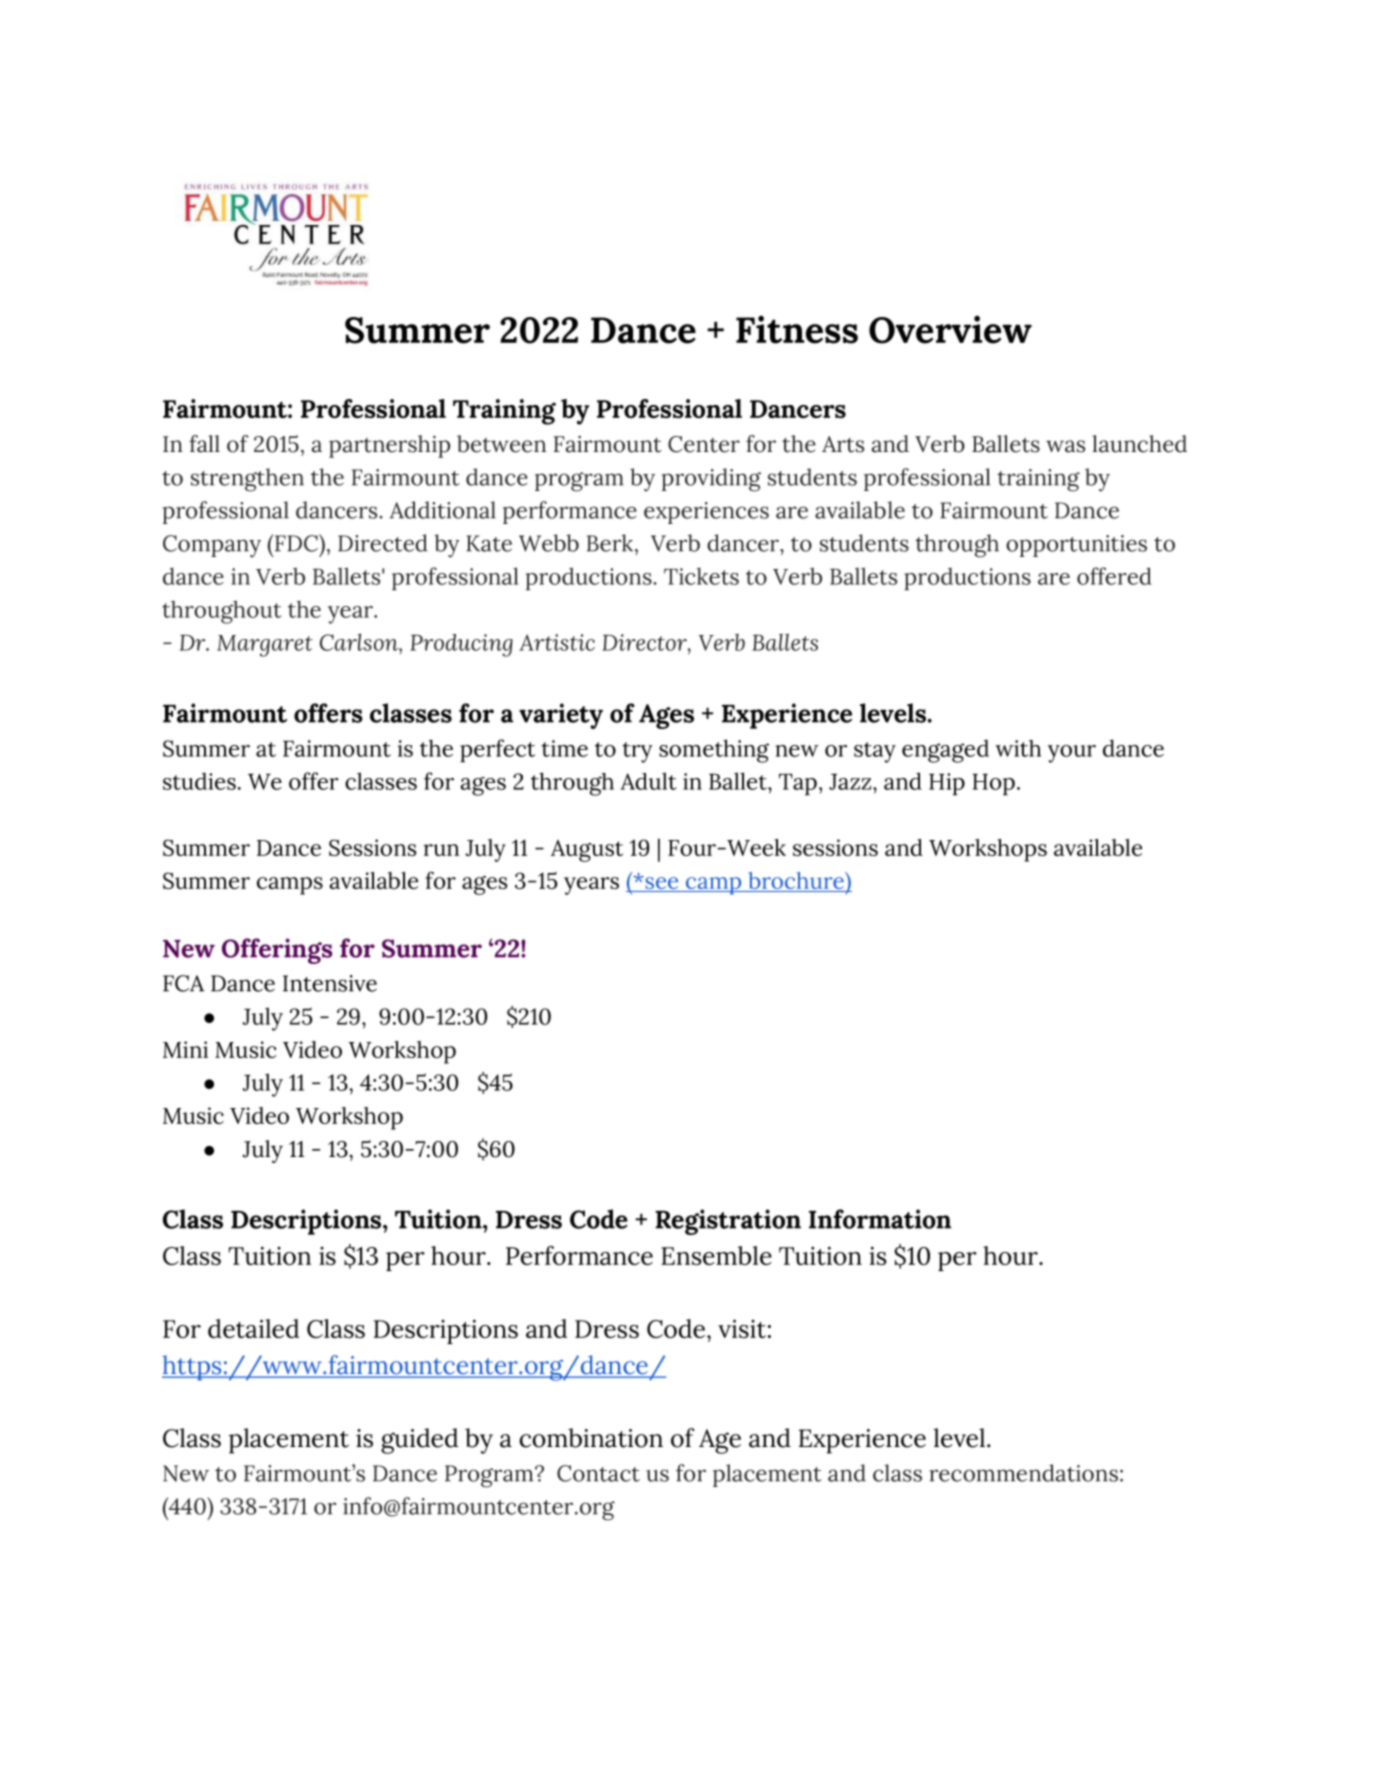 The width and height of the screenshot is (1376, 1780). What do you see at coordinates (419, 1441) in the screenshot?
I see `guided` at bounding box center [419, 1441].
